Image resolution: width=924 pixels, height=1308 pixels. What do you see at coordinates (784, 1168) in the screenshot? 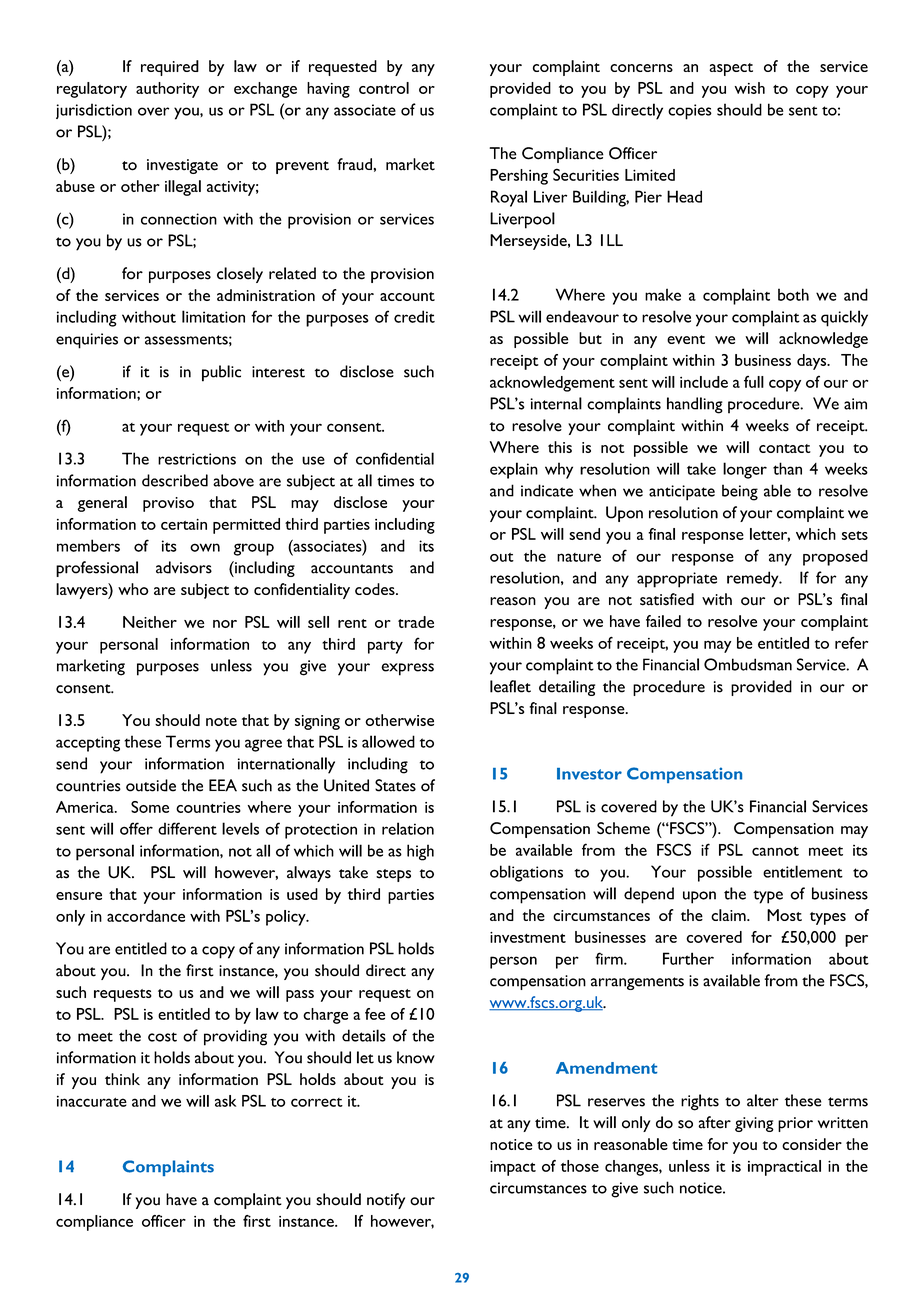
I see `impractical` at bounding box center [784, 1168].
